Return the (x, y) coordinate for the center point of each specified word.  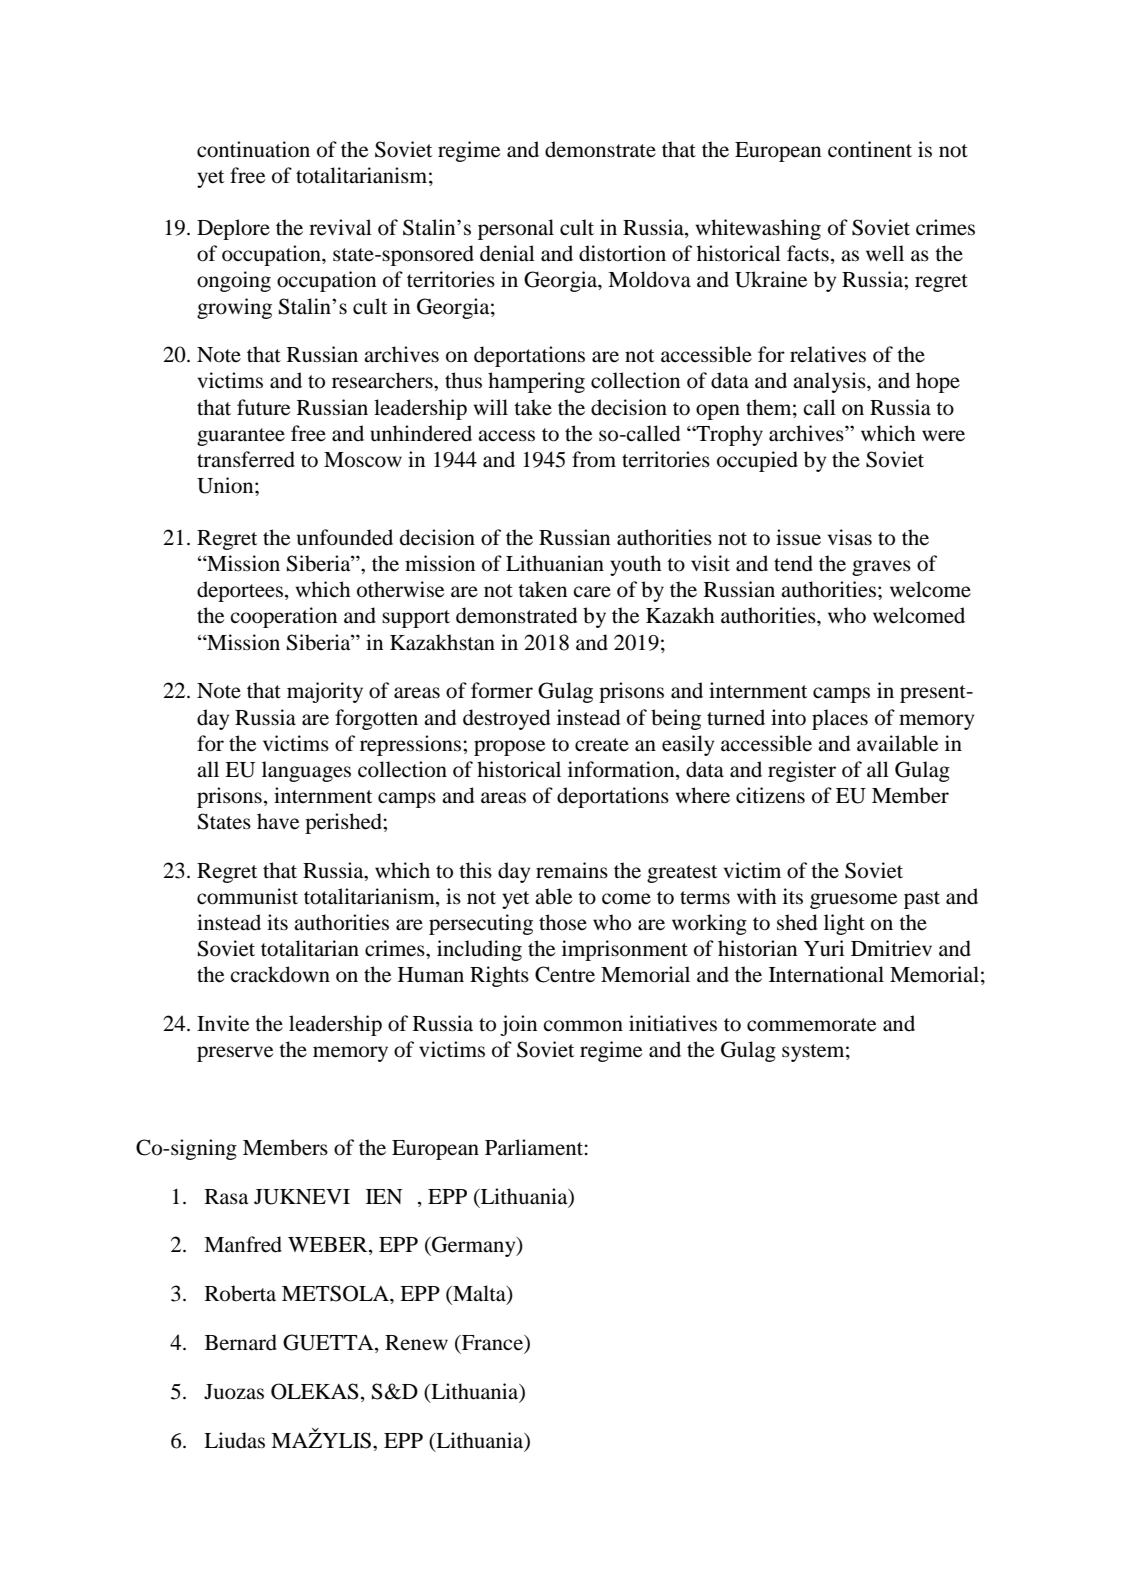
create (602, 745)
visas (849, 537)
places (840, 719)
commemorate (811, 1025)
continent (870, 149)
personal (516, 229)
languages (306, 771)
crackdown (280, 974)
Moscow (363, 460)
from (594, 459)
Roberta (240, 1293)
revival (340, 227)
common (583, 1026)
